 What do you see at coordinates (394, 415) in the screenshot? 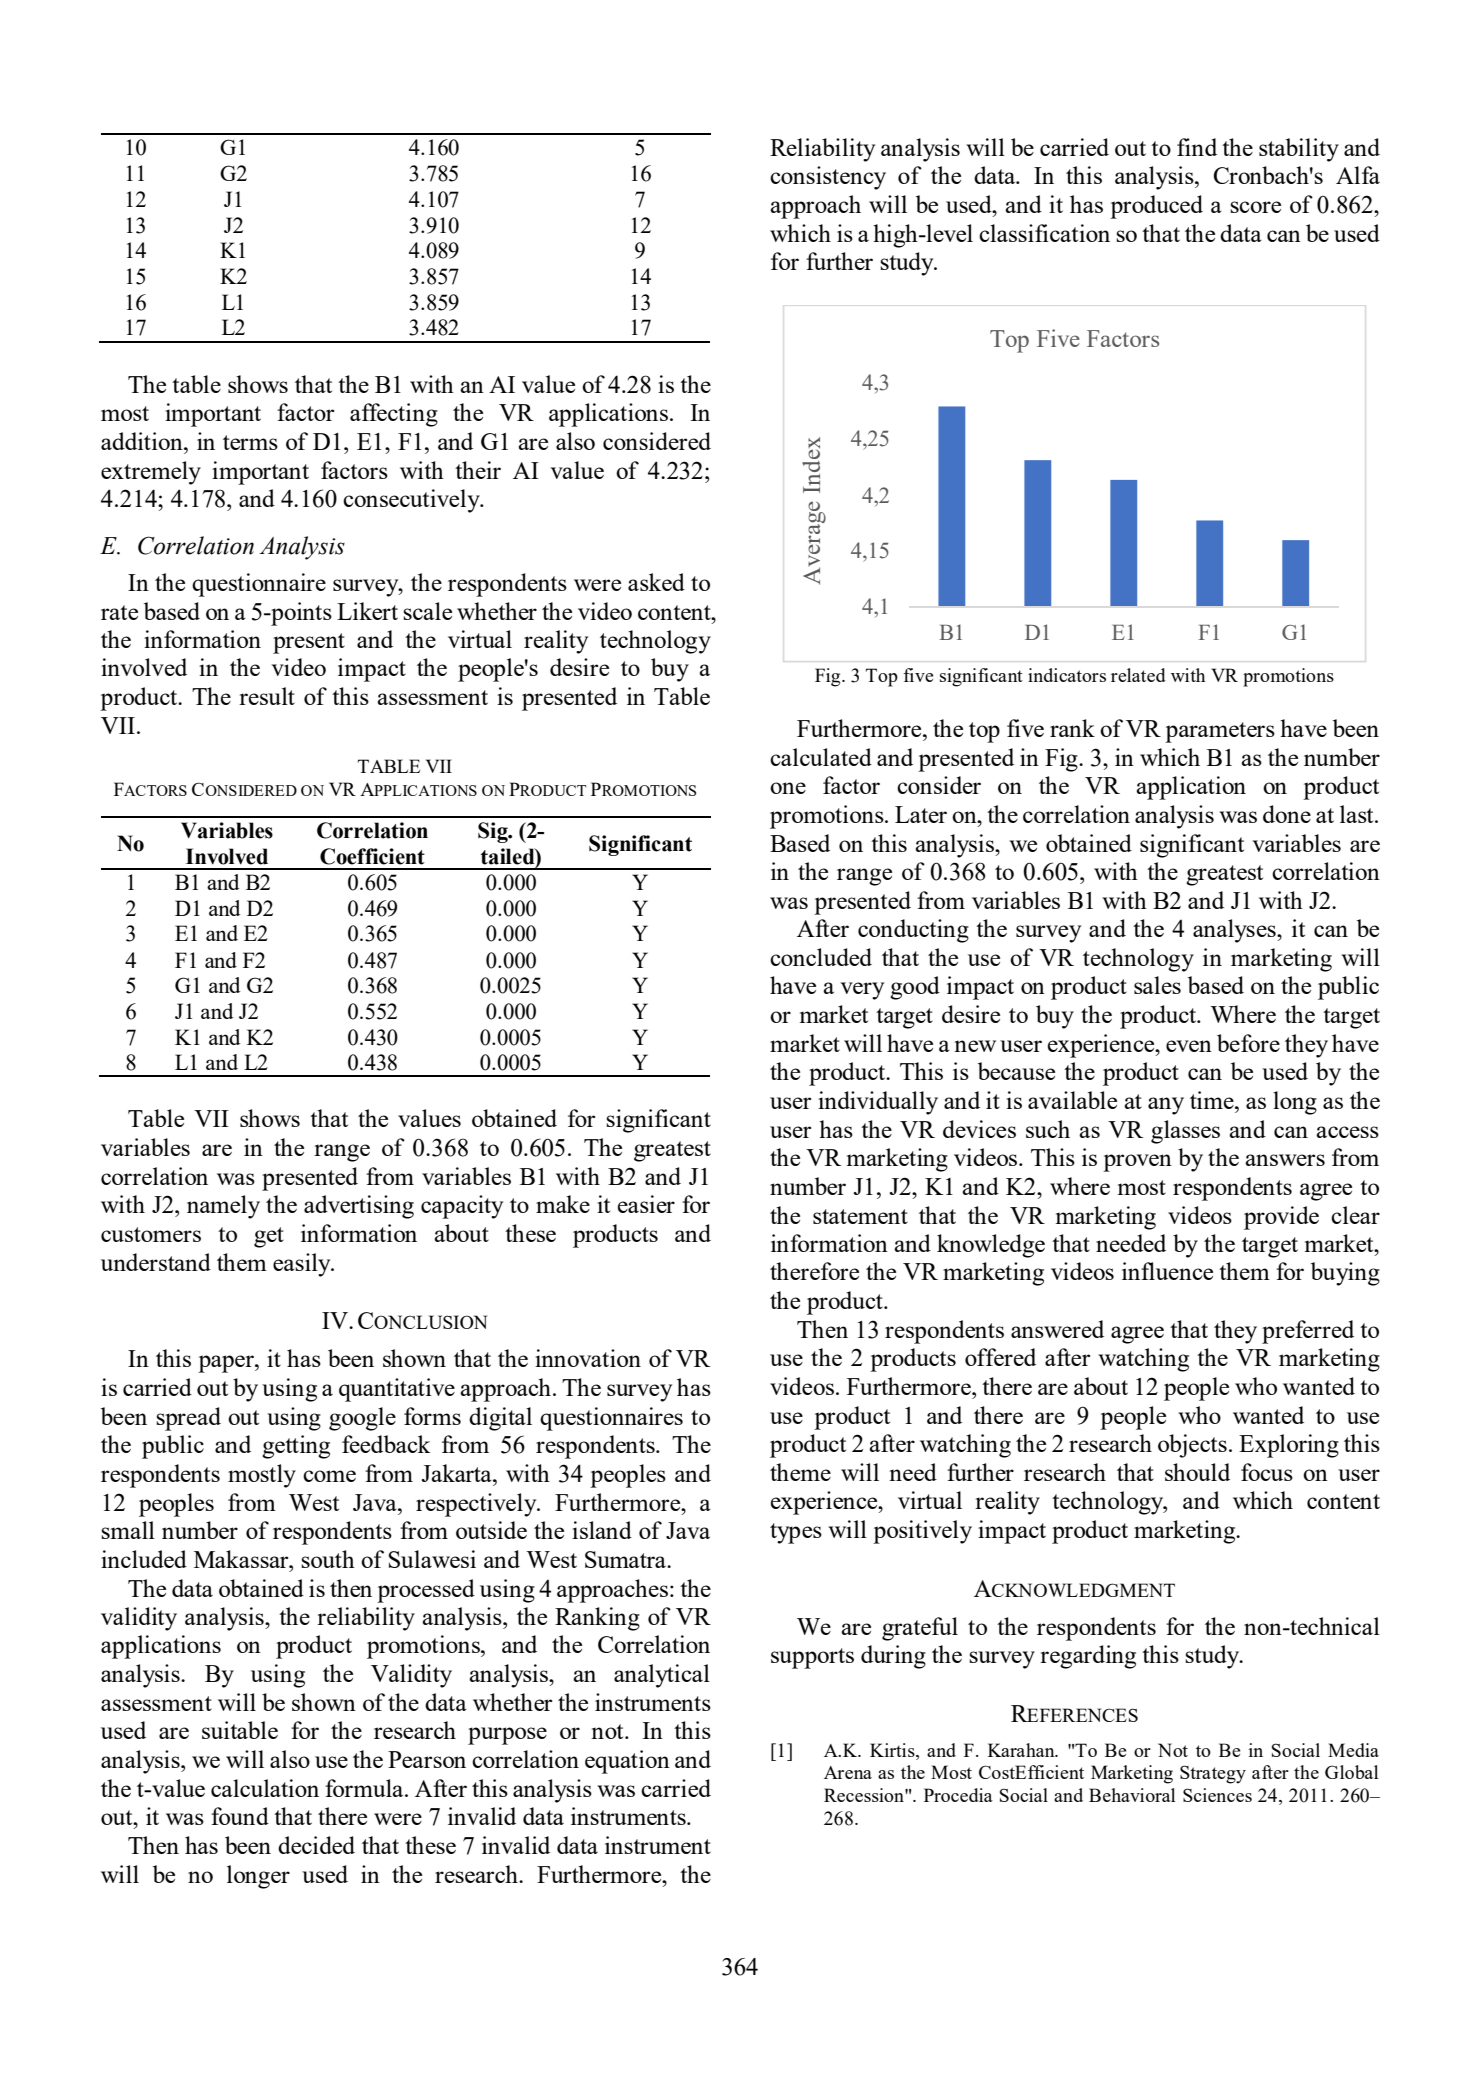
I see `affecting` at bounding box center [394, 415].
